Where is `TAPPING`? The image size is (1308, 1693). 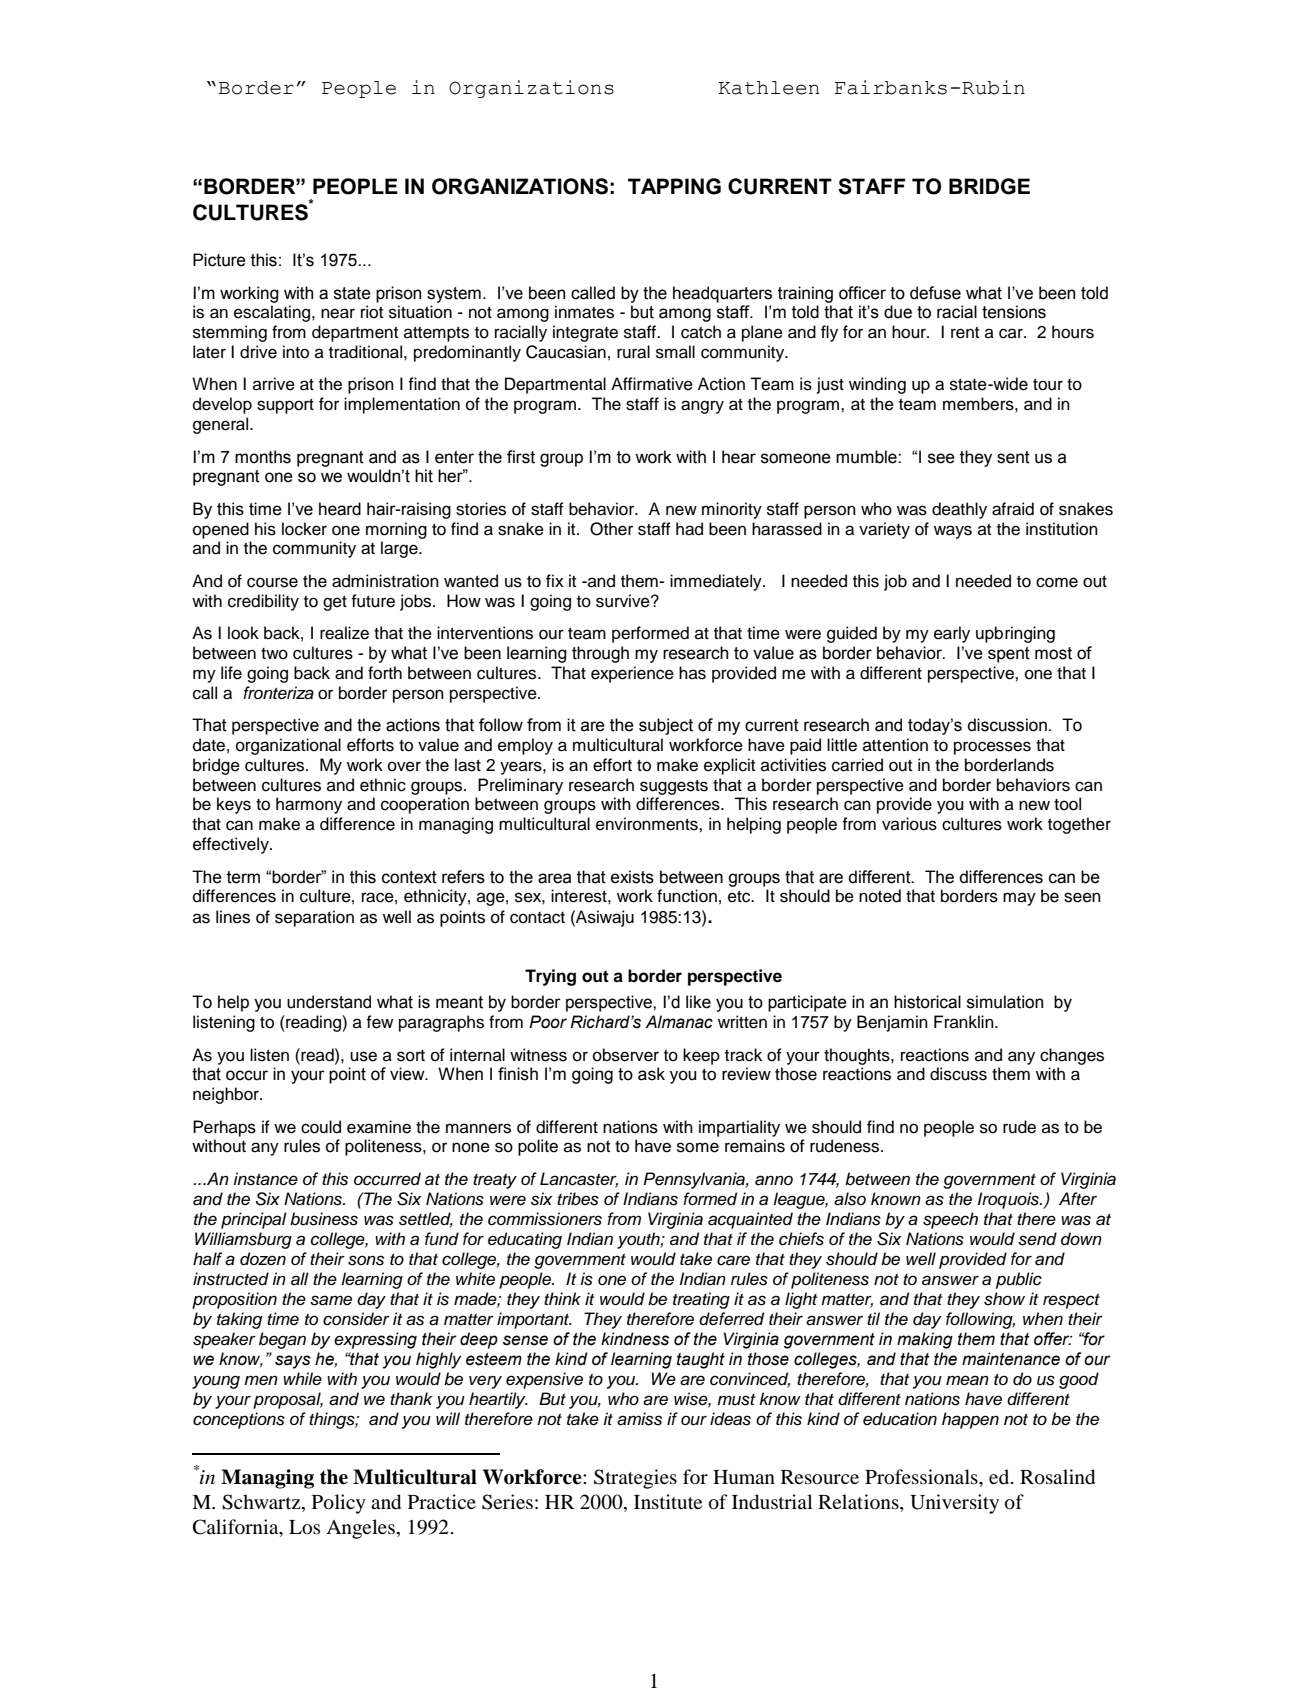
TAPPING is located at coordinates (674, 186).
